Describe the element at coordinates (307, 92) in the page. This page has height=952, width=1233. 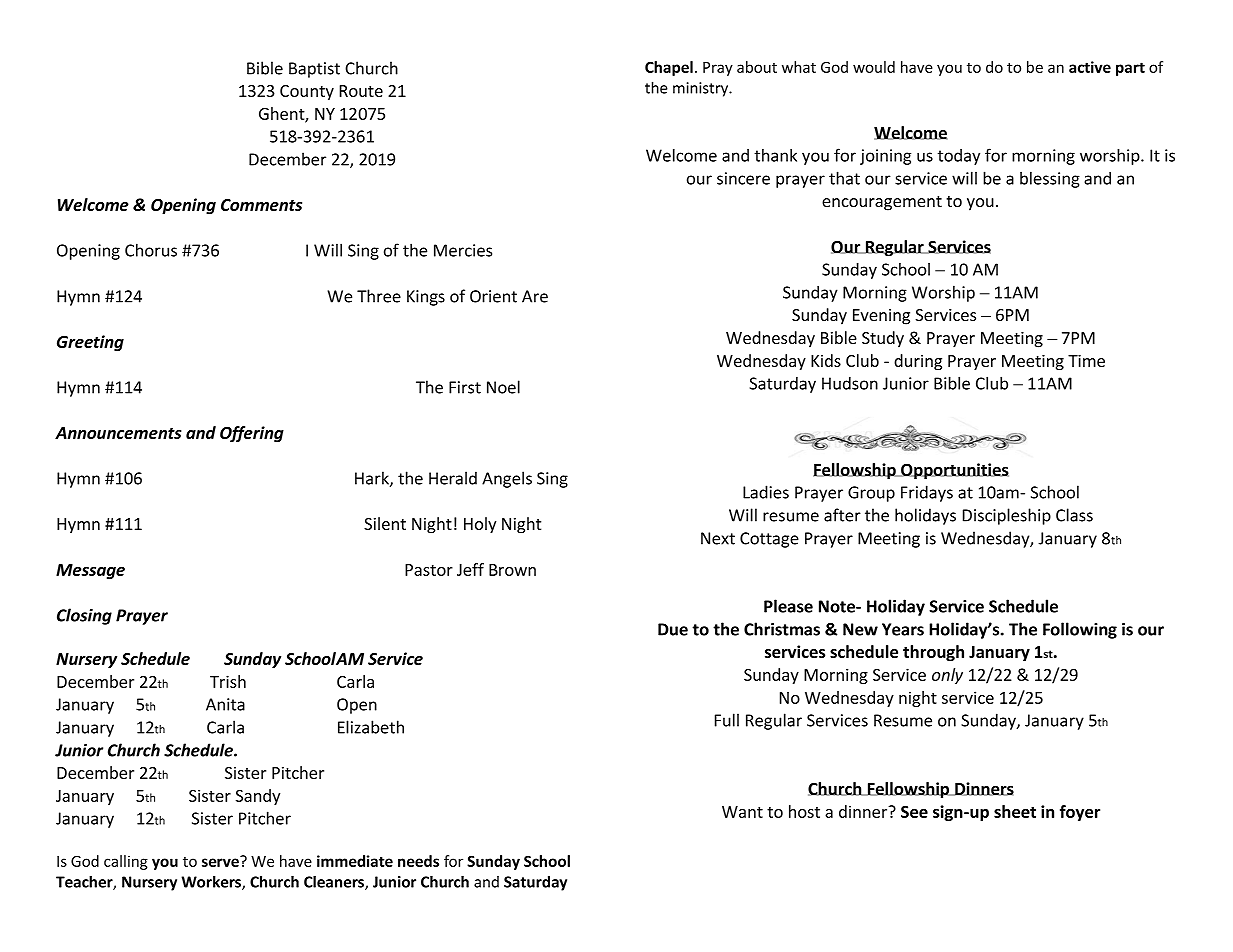
I see `County` at that location.
